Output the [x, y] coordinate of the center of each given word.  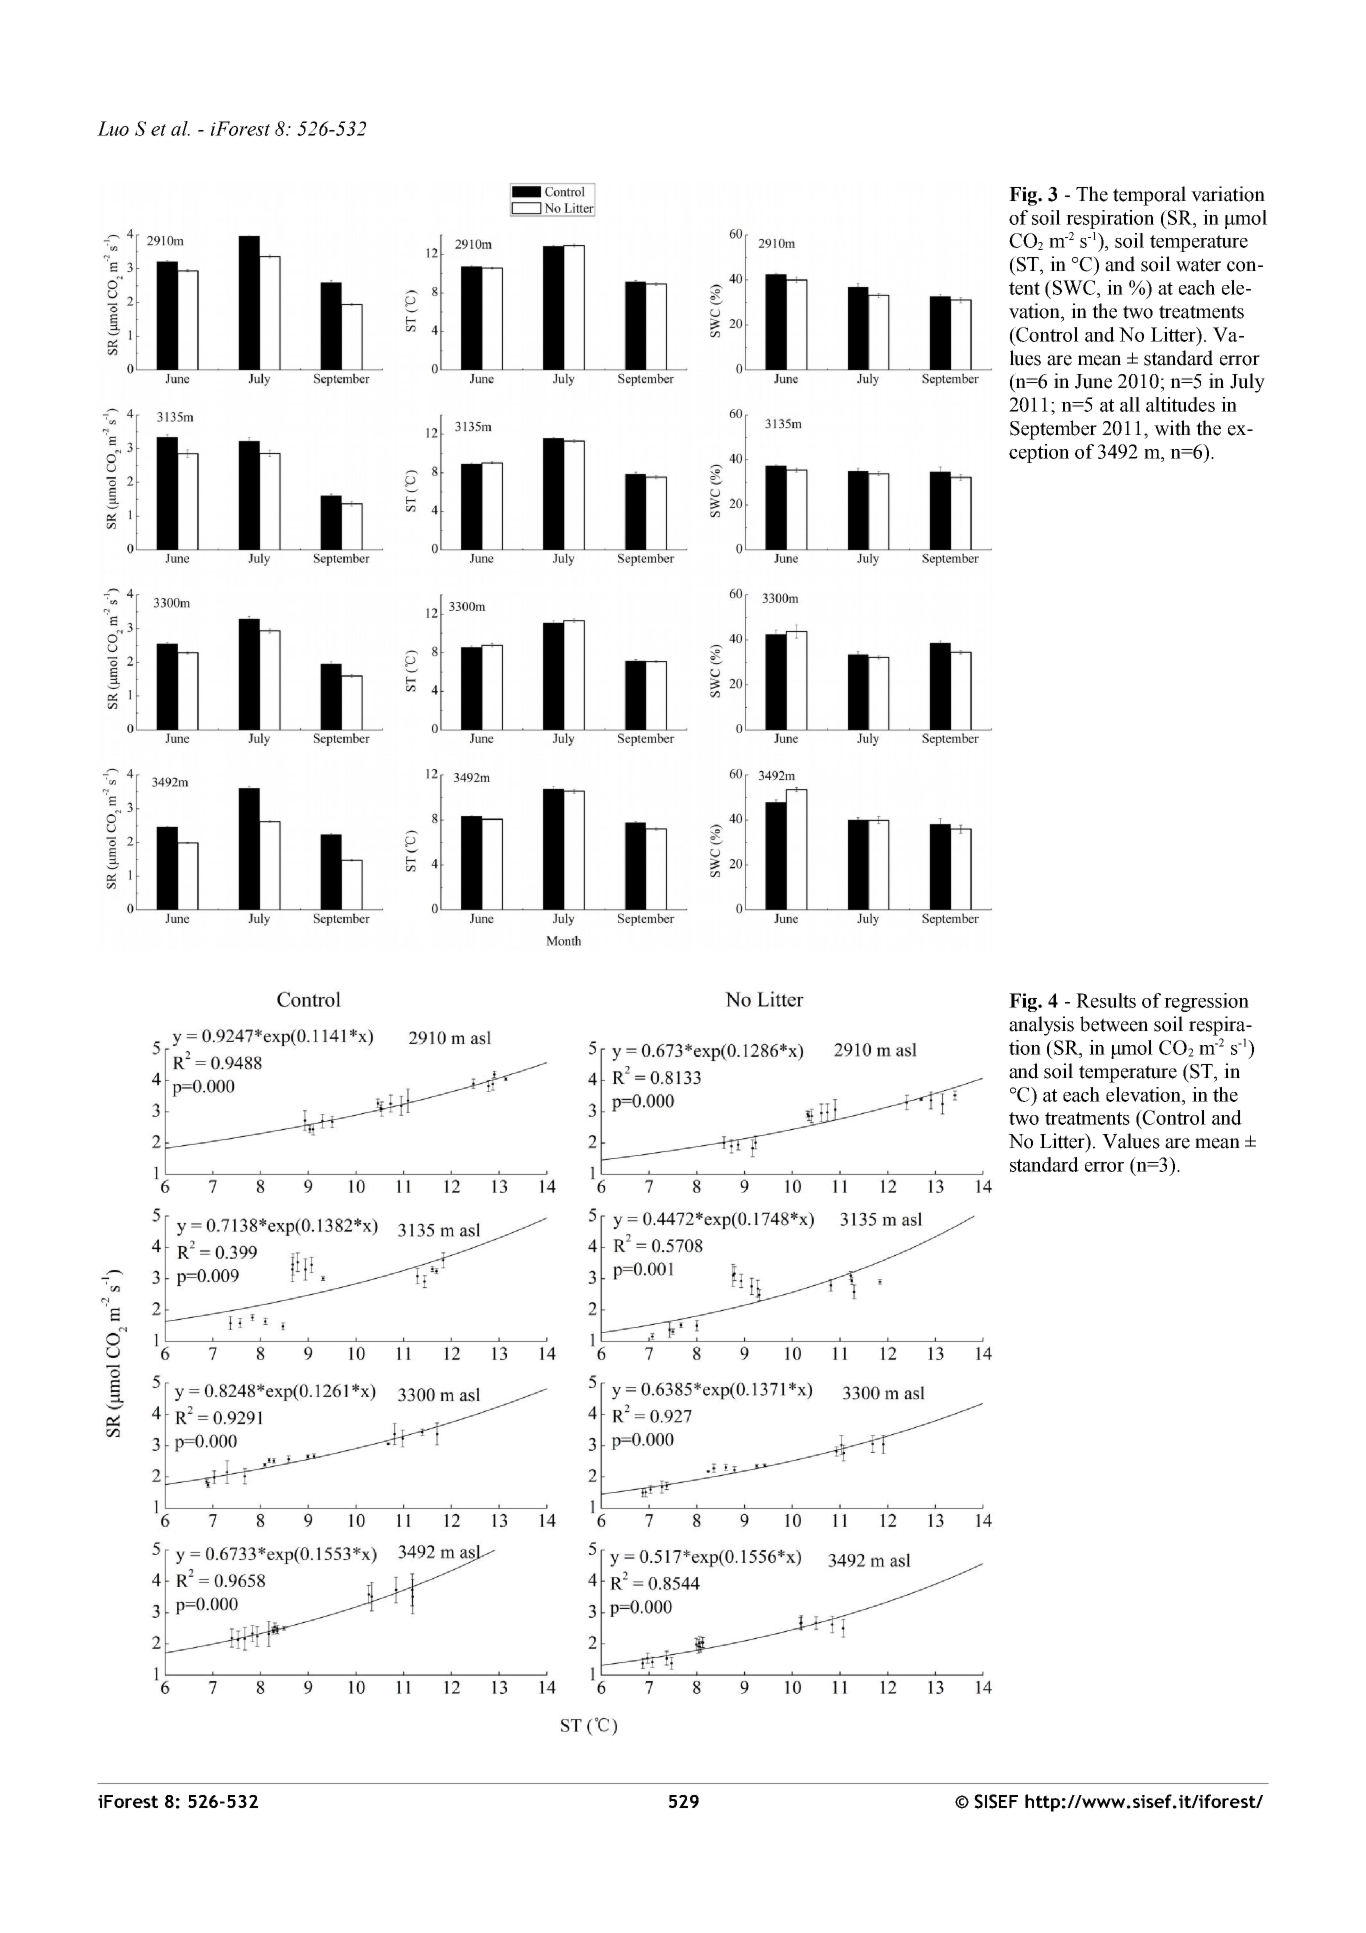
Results [1106, 1000]
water [1198, 265]
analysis [1041, 1026]
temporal [1149, 196]
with [1172, 428]
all [1130, 404]
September [1053, 430]
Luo [113, 128]
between [1114, 1024]
